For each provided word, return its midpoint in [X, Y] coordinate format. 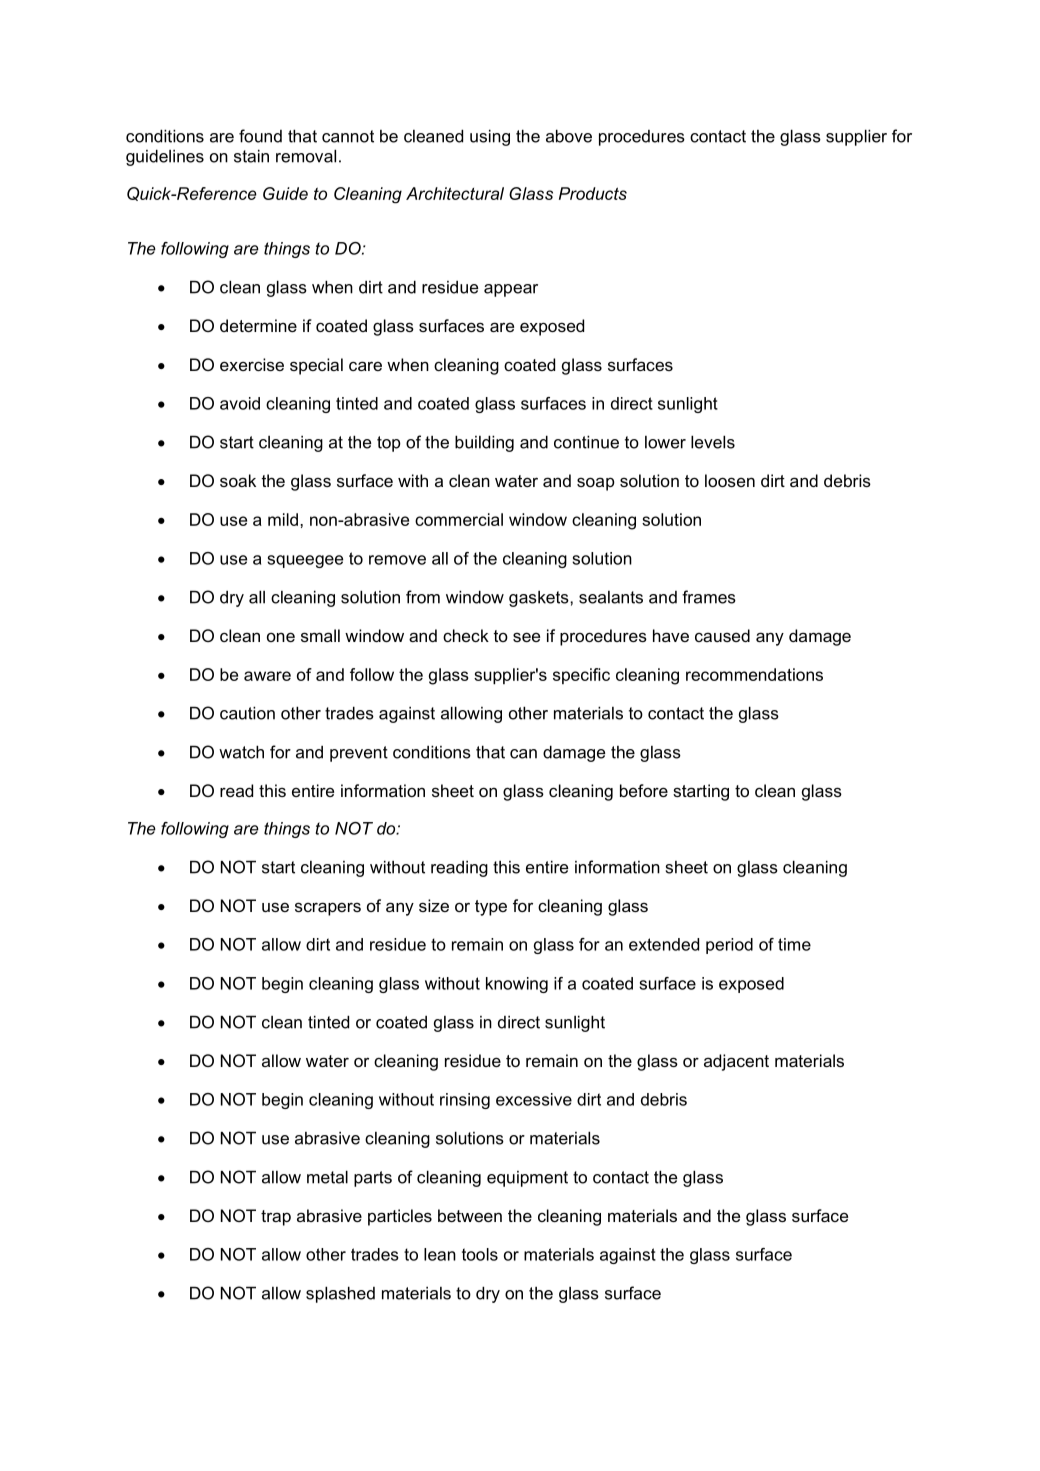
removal [306, 156]
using [490, 137]
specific [581, 676]
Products [593, 193]
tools [480, 1254]
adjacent [736, 1062]
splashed [340, 1294]
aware [267, 676]
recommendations [754, 674]
